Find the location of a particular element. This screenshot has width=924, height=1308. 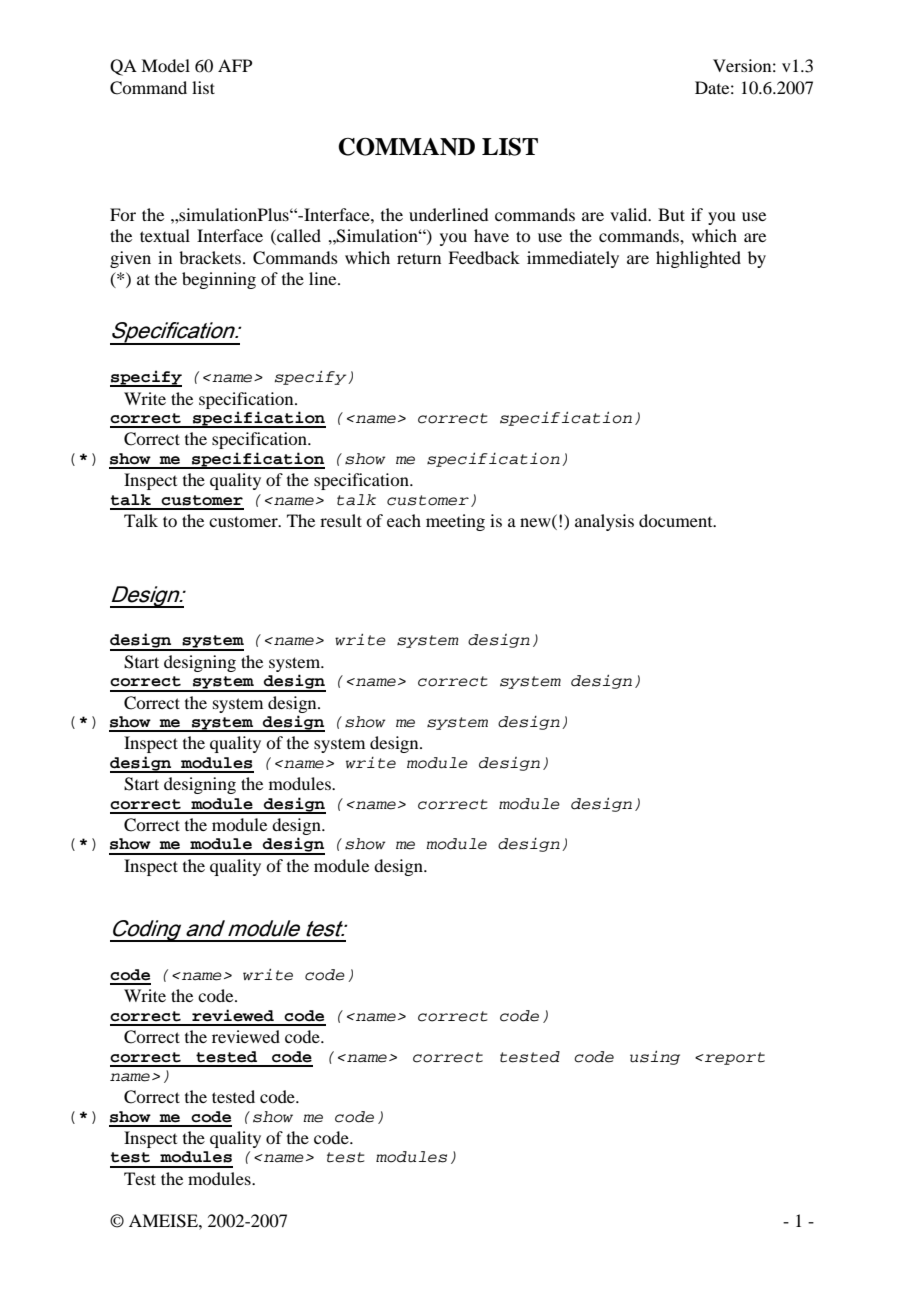

each is located at coordinates (404, 520).
